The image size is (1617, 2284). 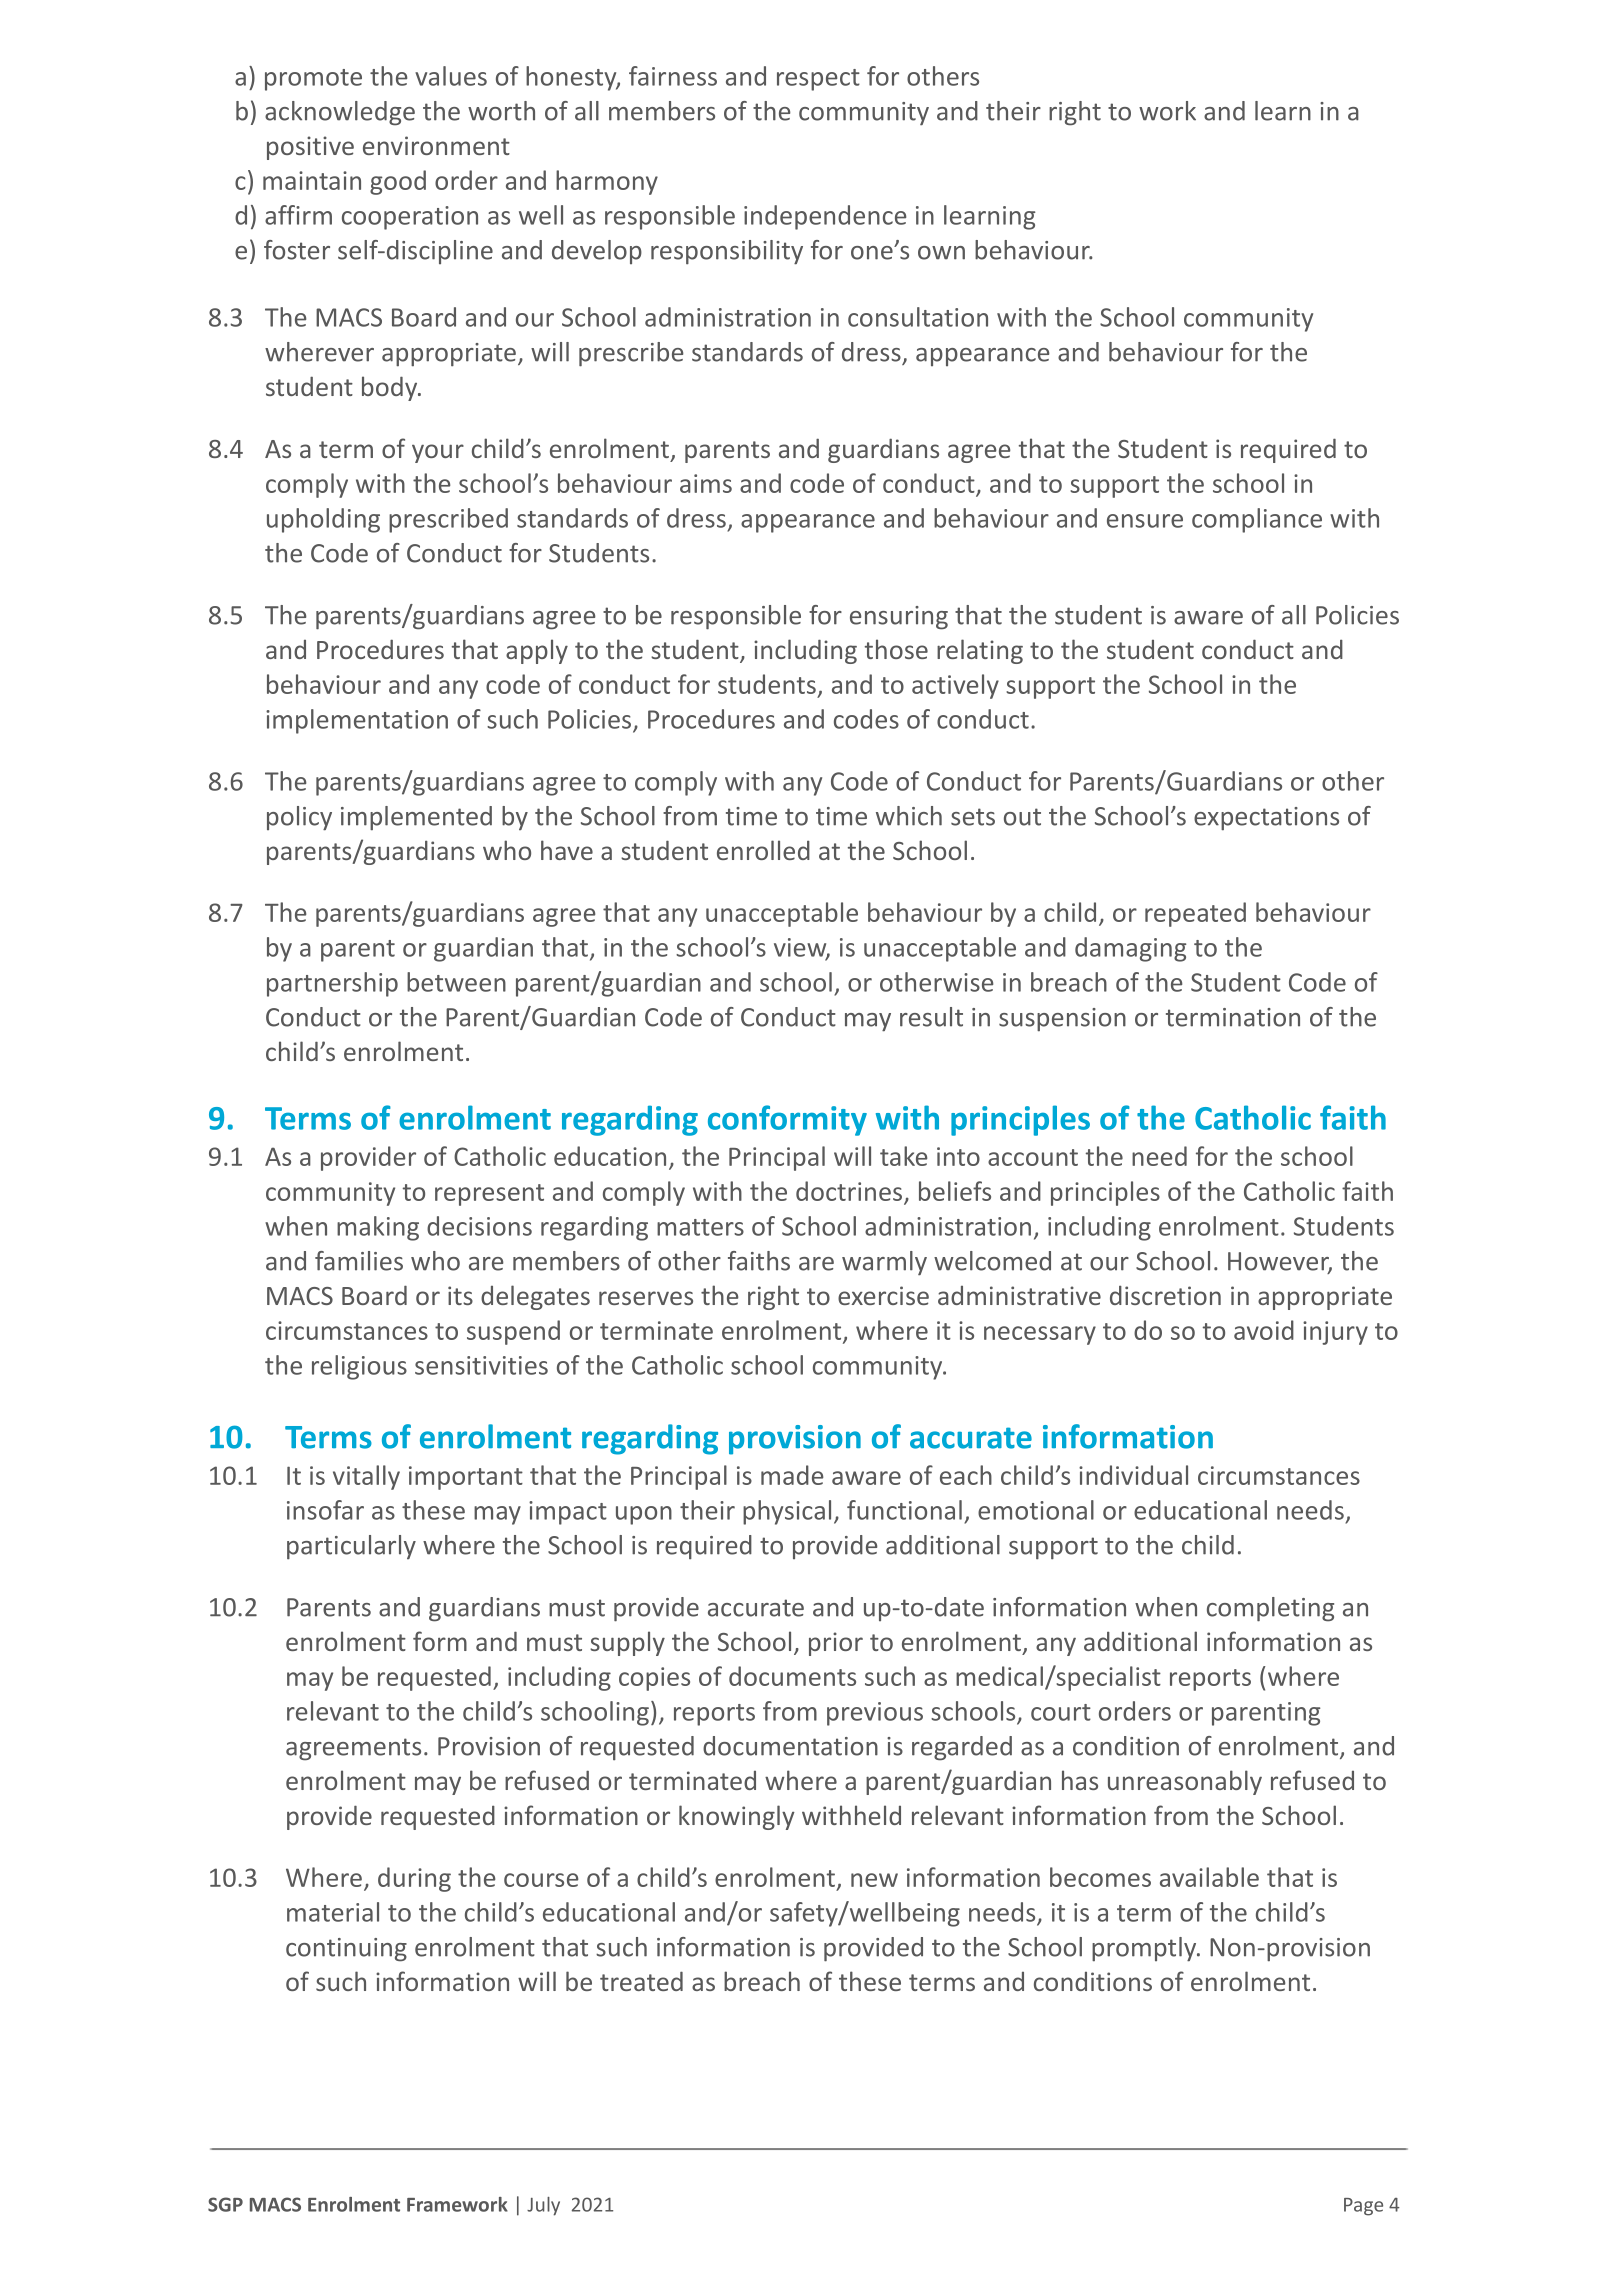 What do you see at coordinates (849, 1191) in the screenshot?
I see `doctrines` at bounding box center [849, 1191].
